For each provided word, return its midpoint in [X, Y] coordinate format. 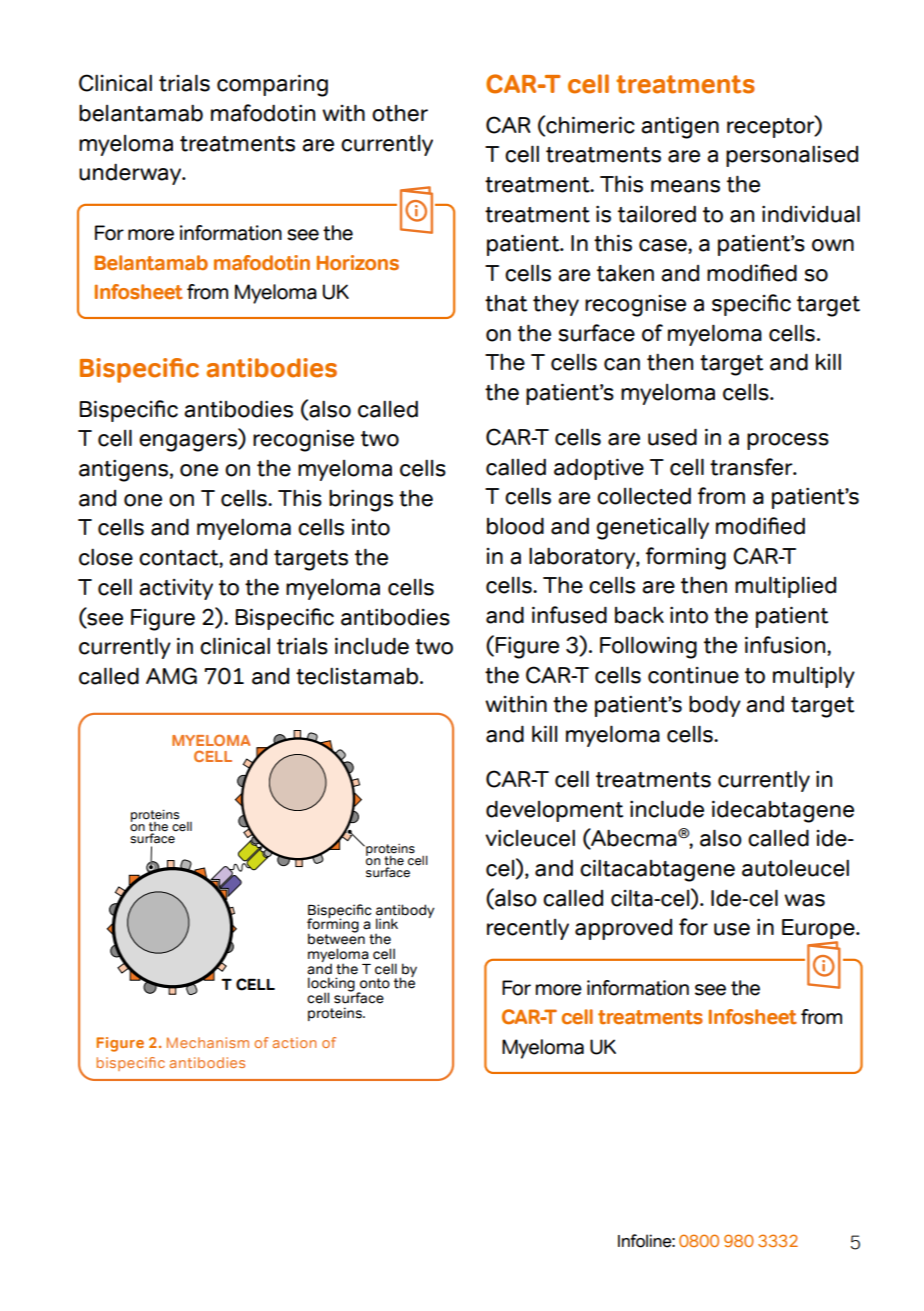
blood [515, 526]
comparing [272, 85]
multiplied [785, 587]
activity [176, 589]
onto [375, 983]
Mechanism [208, 1042]
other [400, 113]
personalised [792, 156]
